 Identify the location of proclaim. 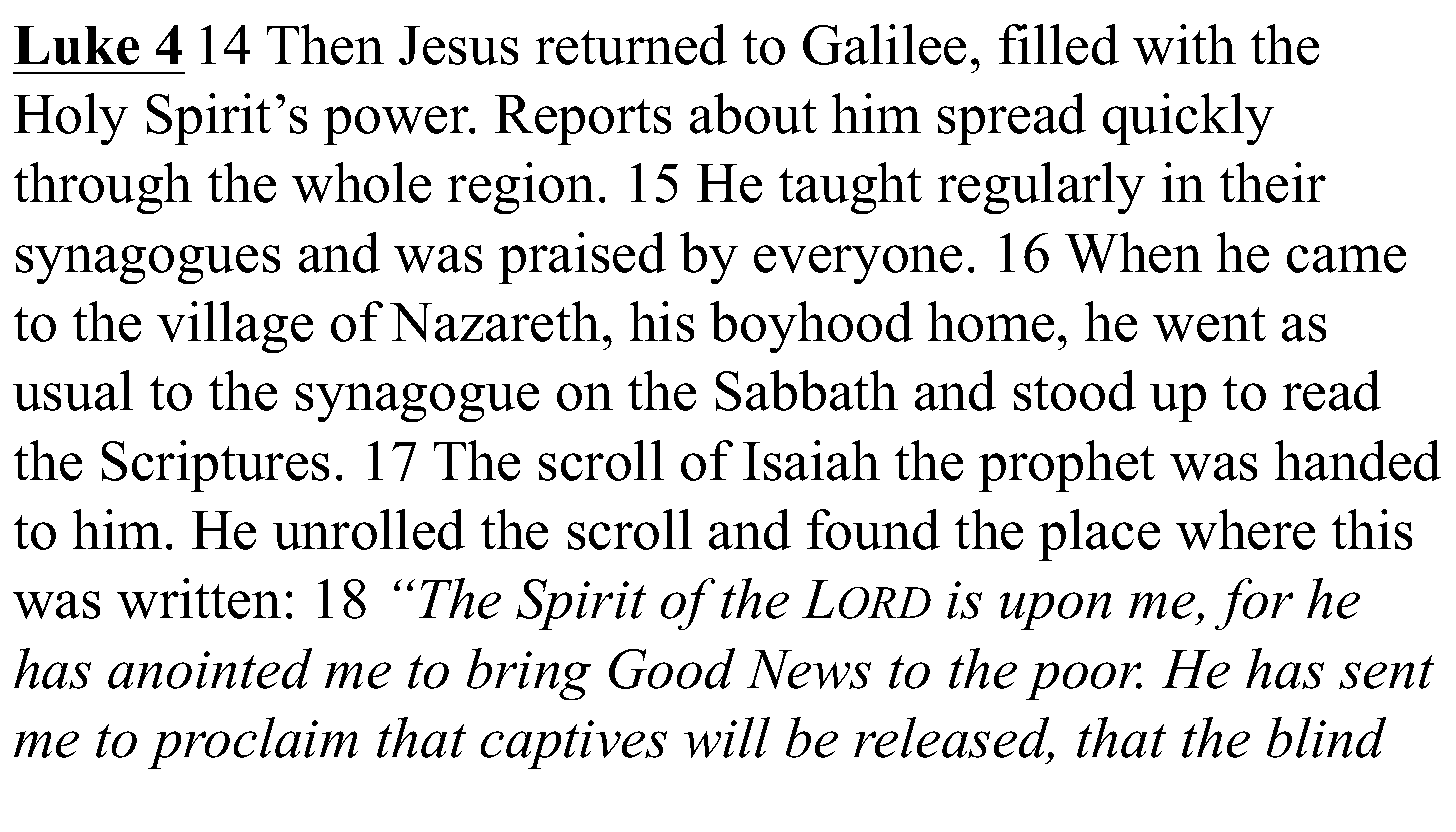
(253, 743).
